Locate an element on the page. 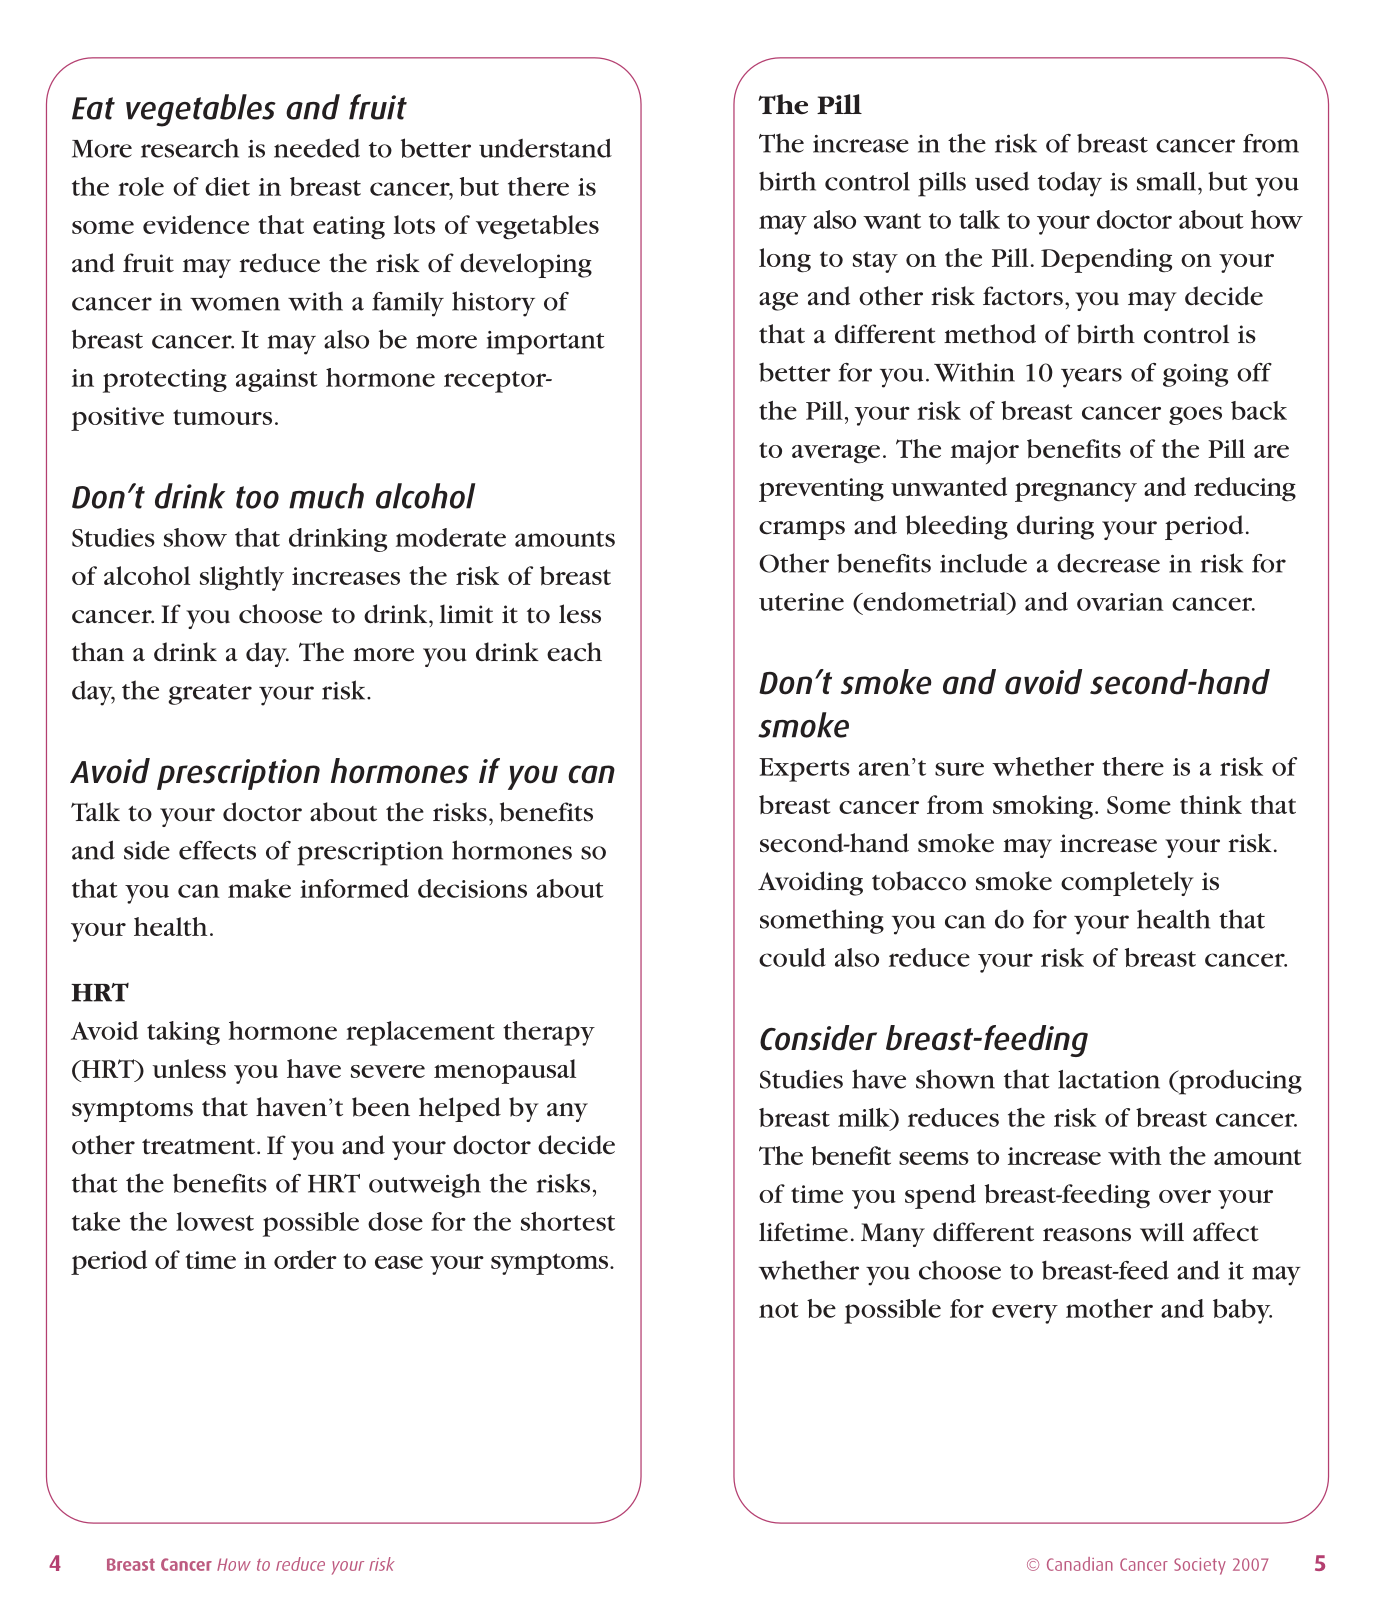 The height and width of the page is (1604, 1375). too is located at coordinates (257, 497).
